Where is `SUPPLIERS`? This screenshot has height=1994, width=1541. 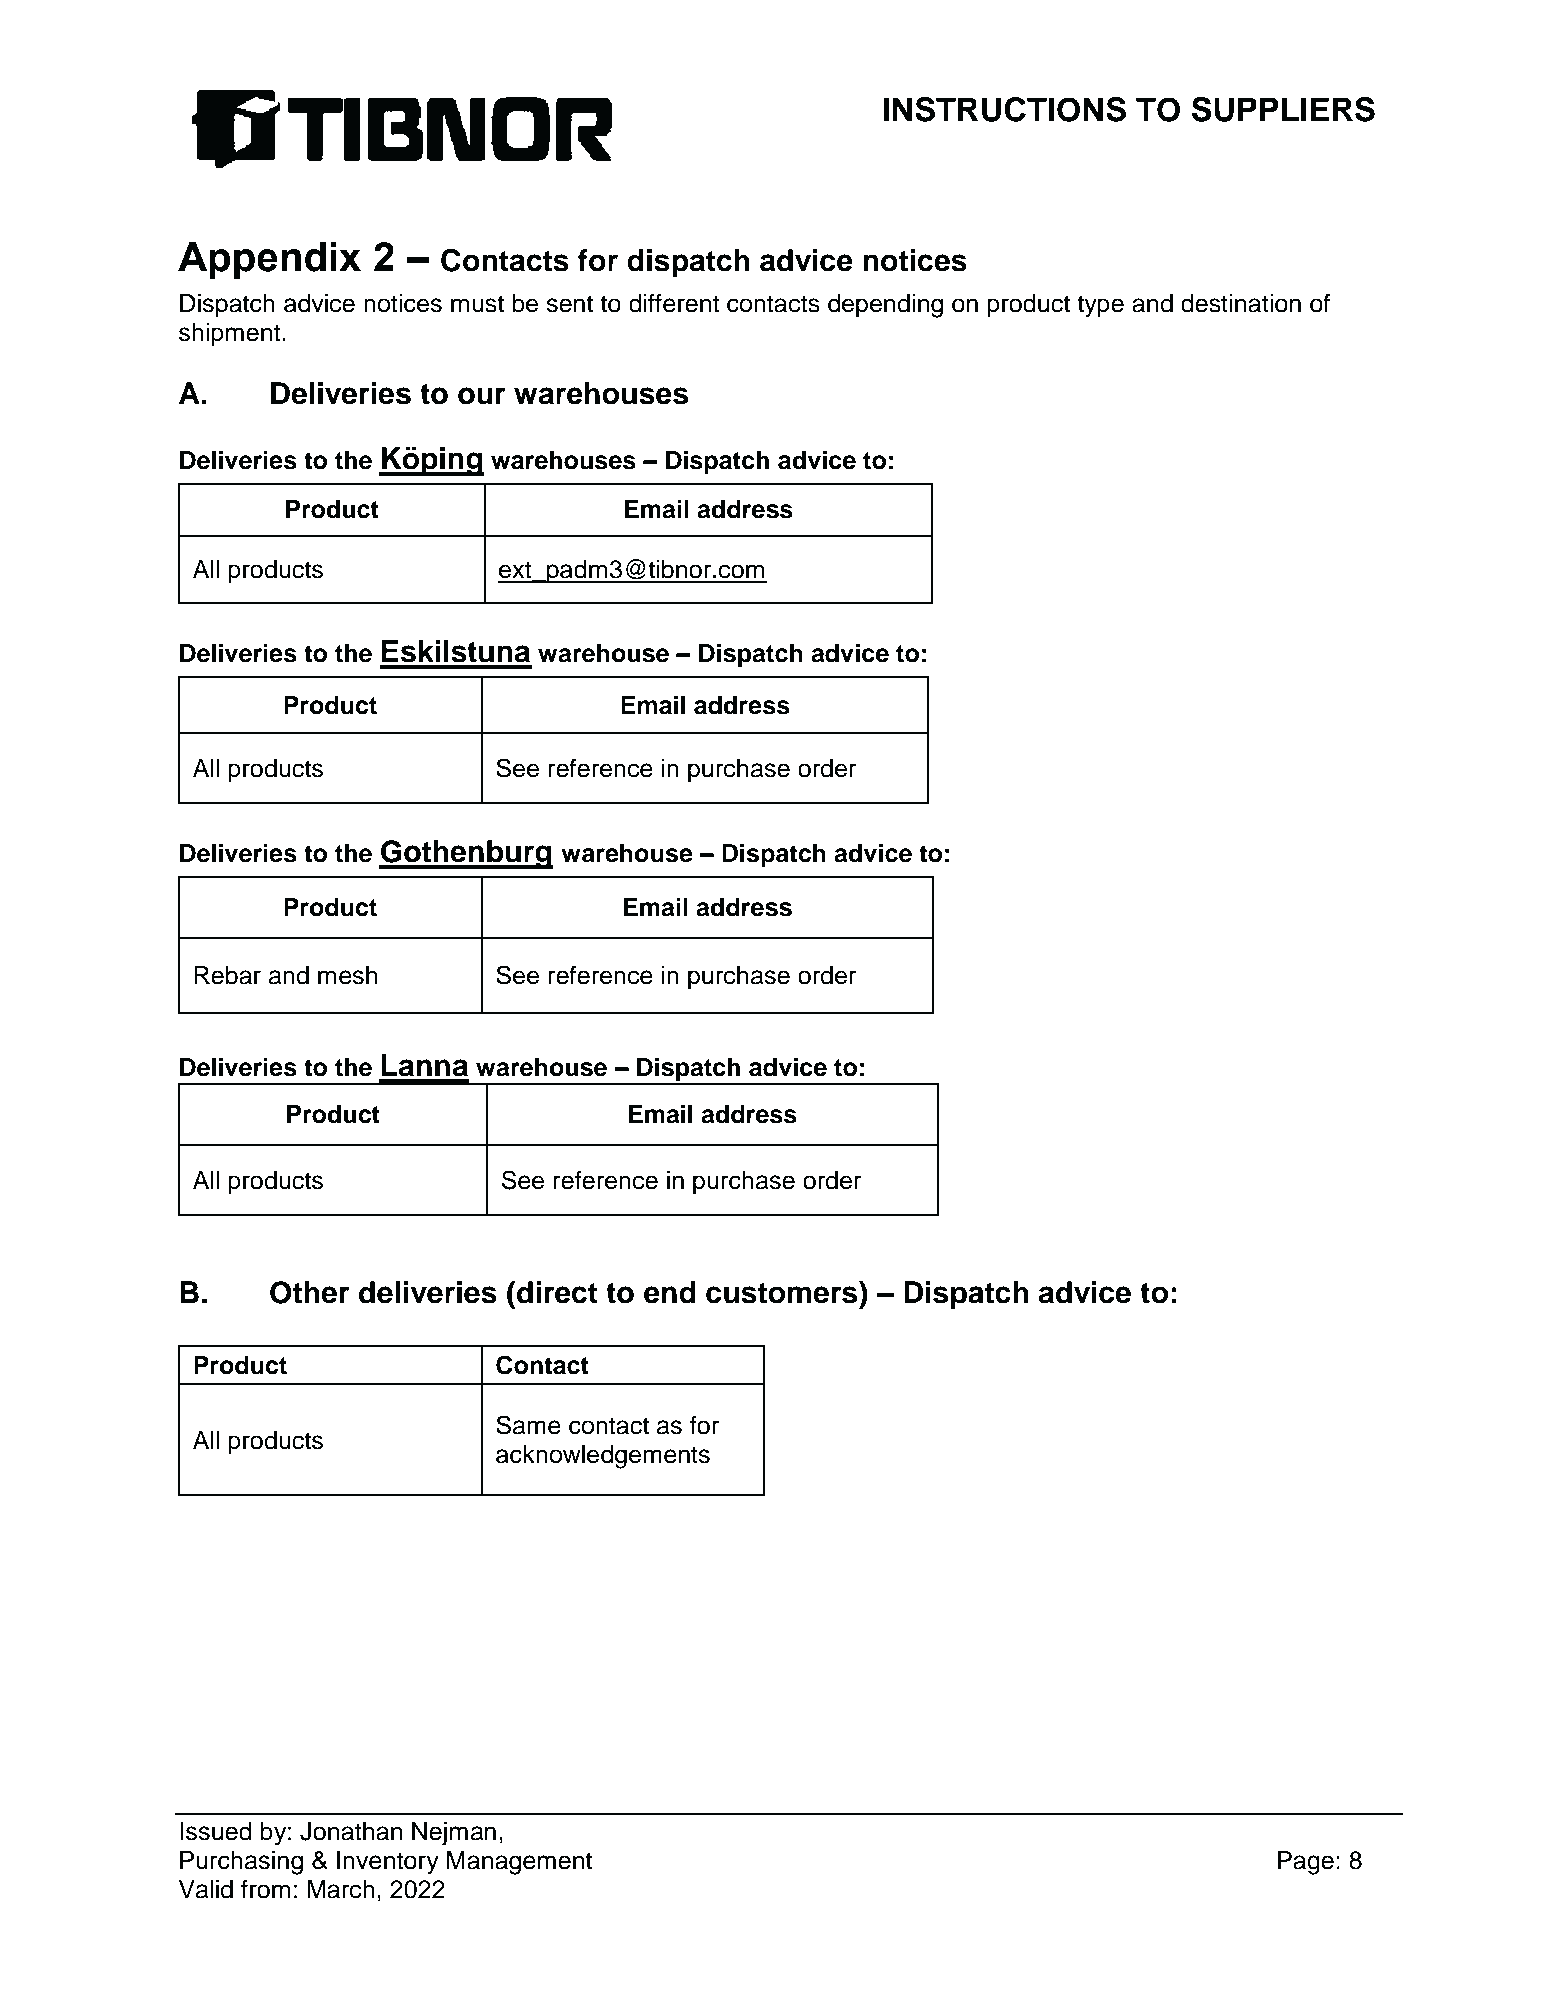 SUPPLIERS is located at coordinates (1283, 109).
